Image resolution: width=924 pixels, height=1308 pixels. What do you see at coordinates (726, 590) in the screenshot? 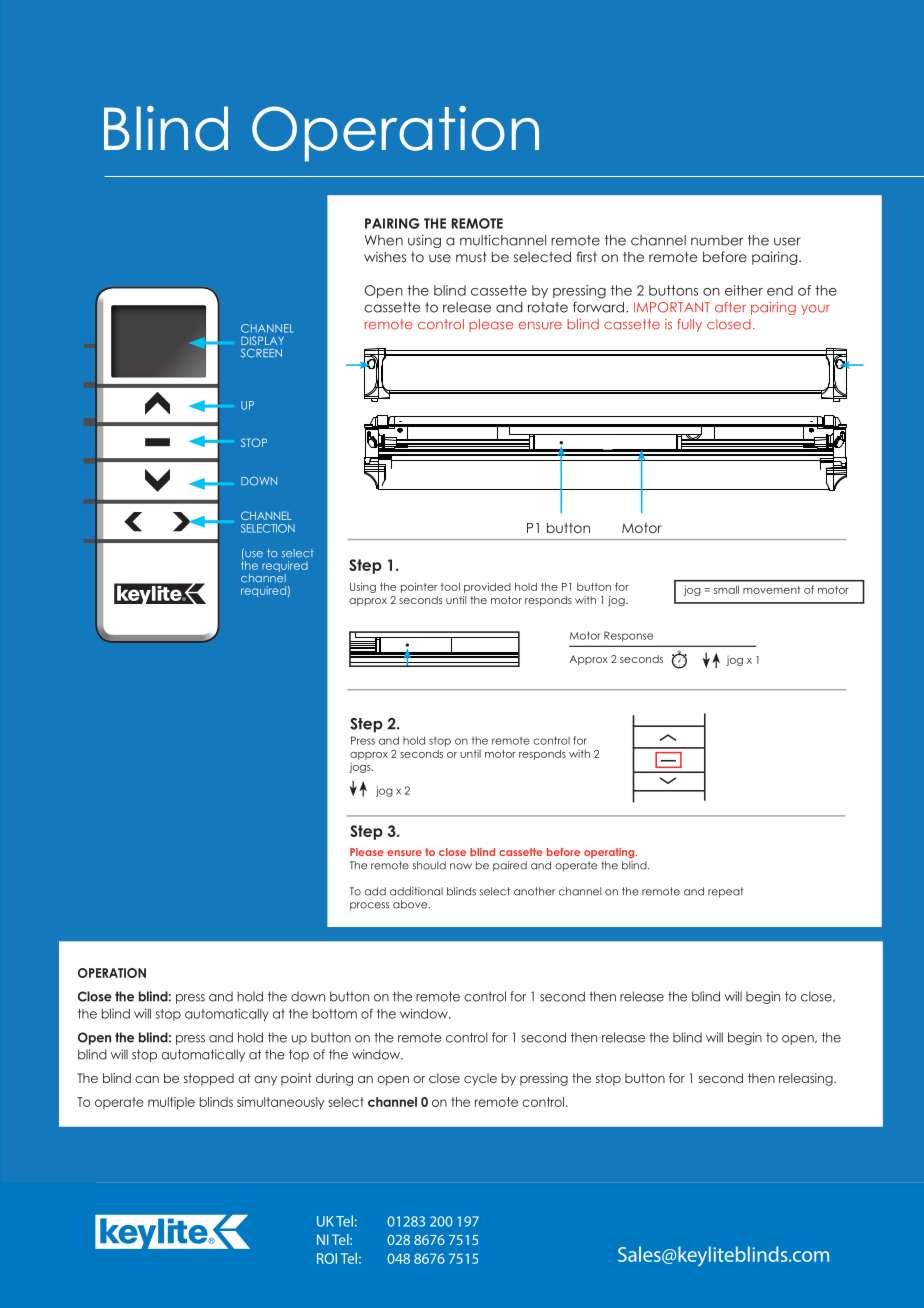
I see `small` at bounding box center [726, 590].
